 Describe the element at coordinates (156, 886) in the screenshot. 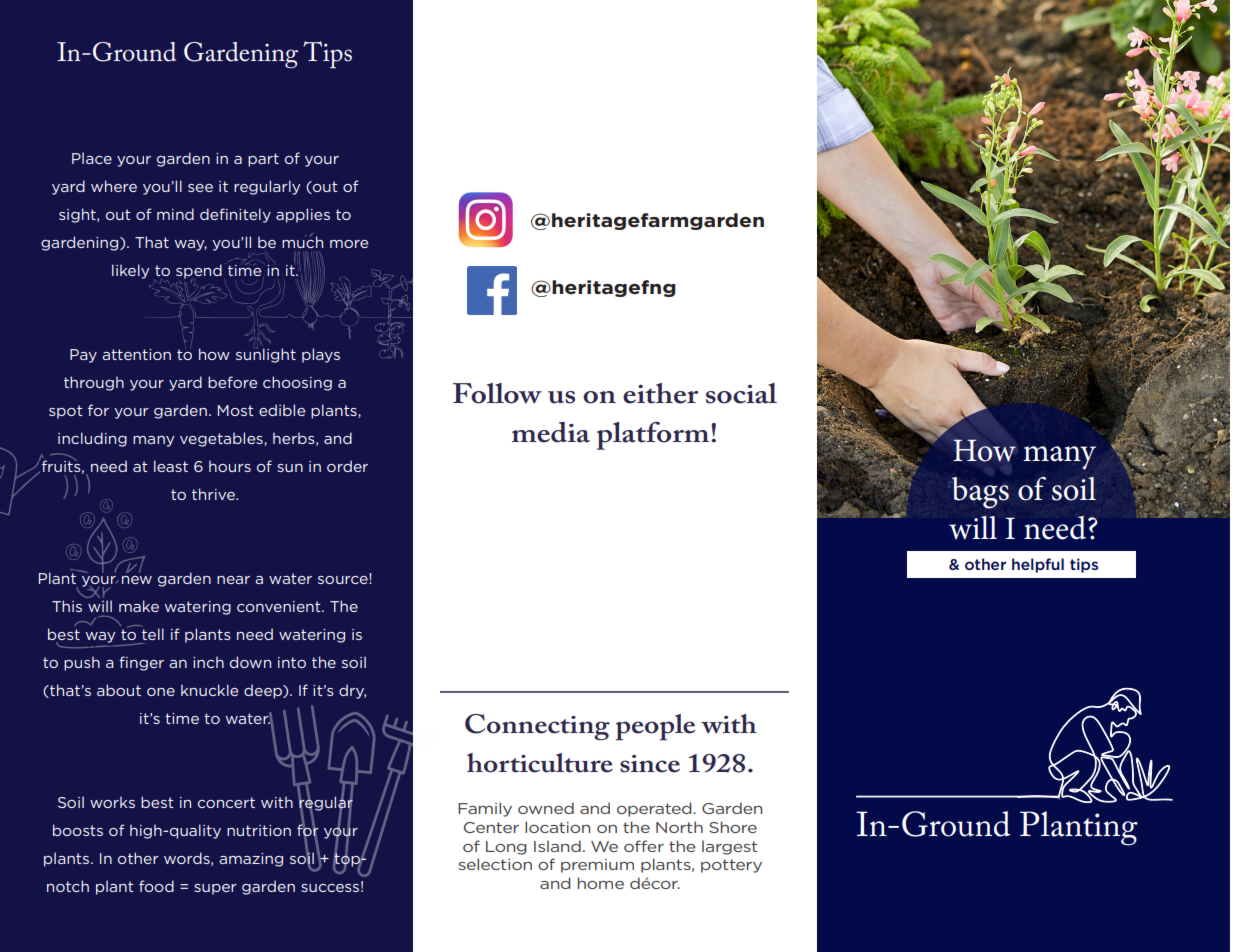

I see `food` at that location.
